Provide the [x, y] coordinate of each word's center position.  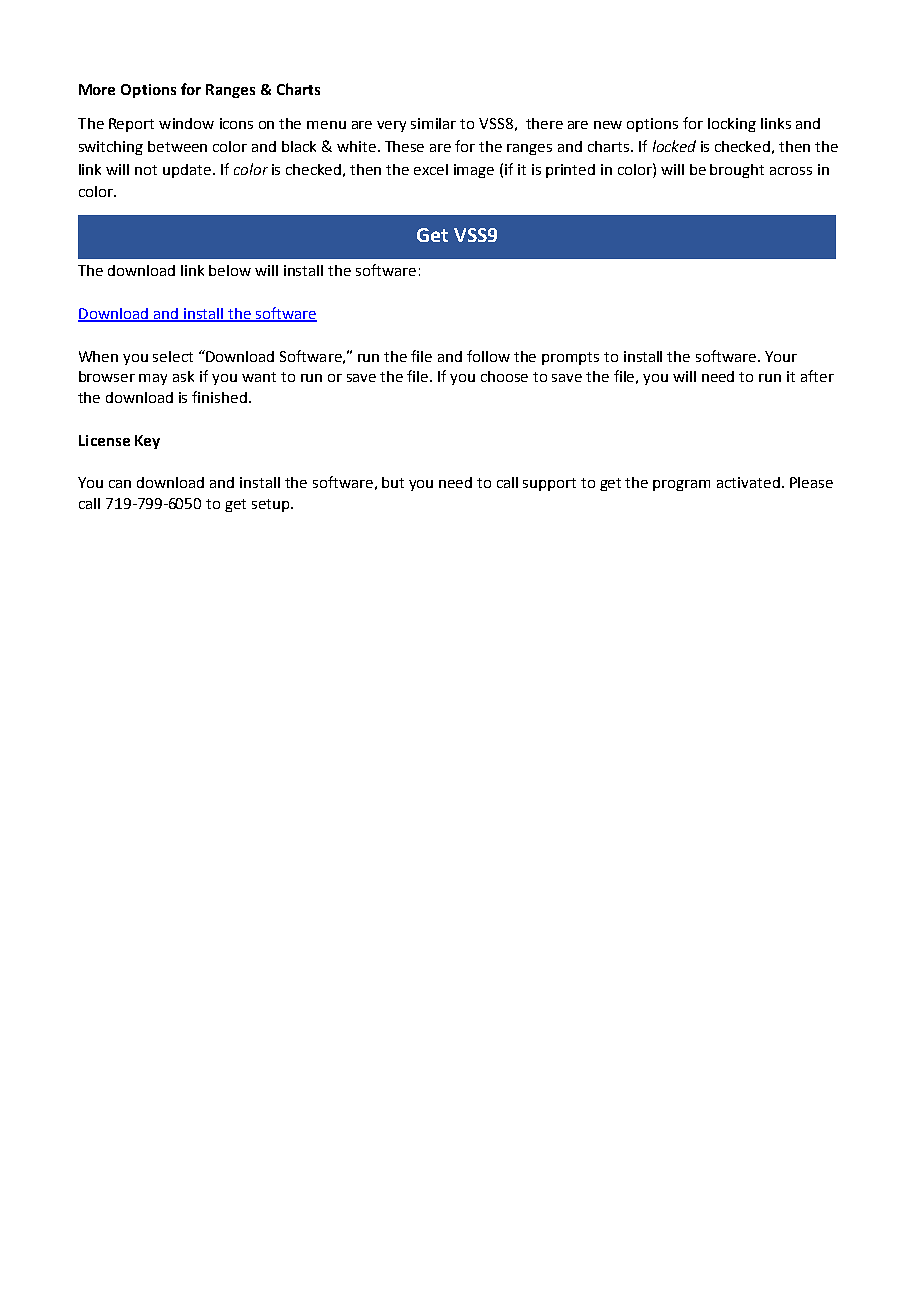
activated [748, 482]
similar [433, 123]
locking [732, 125]
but [393, 482]
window [186, 123]
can [120, 484]
